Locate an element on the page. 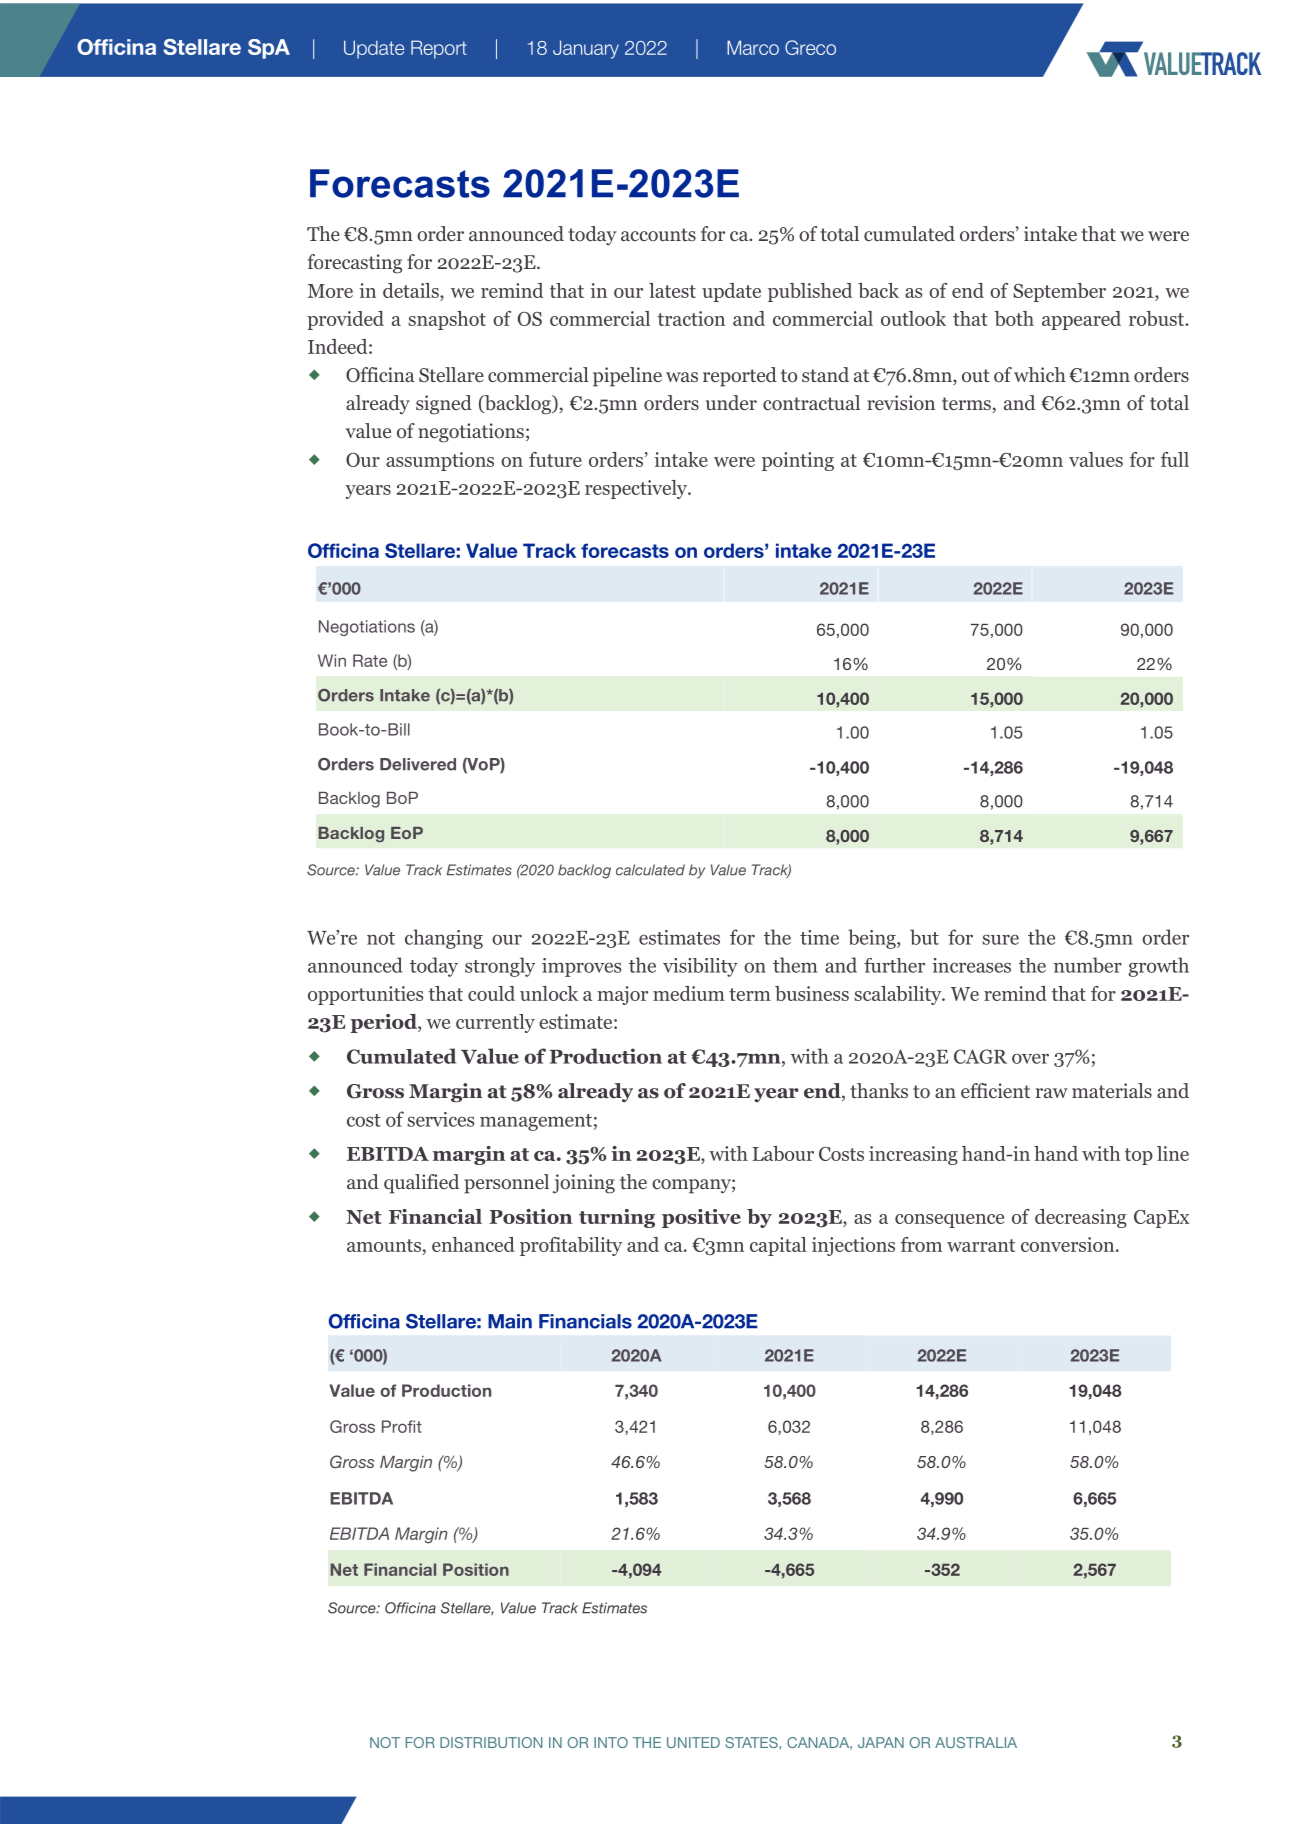 The image size is (1290, 1824). January is located at coordinates (586, 49).
